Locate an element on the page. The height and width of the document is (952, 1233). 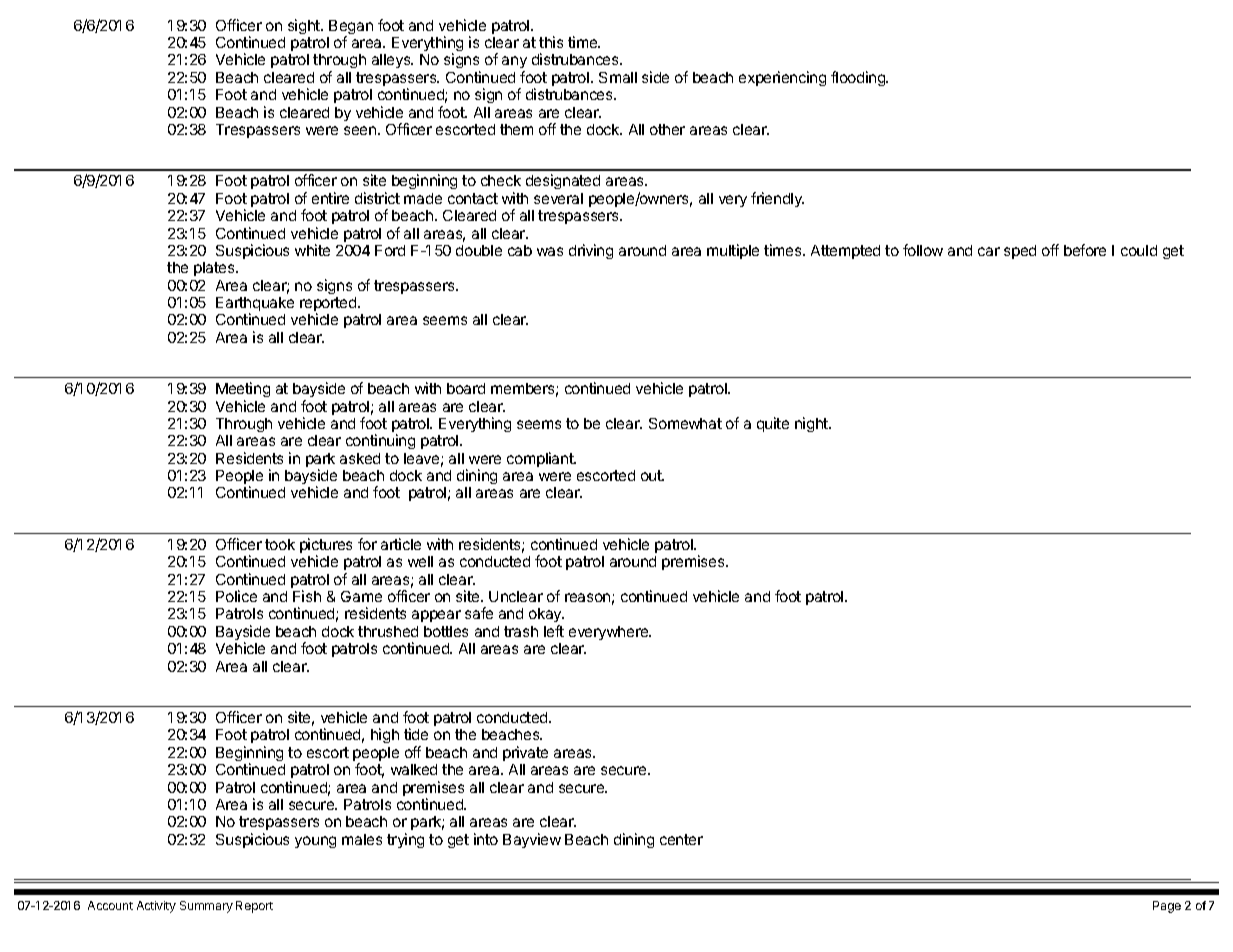
out is located at coordinates (652, 475).
